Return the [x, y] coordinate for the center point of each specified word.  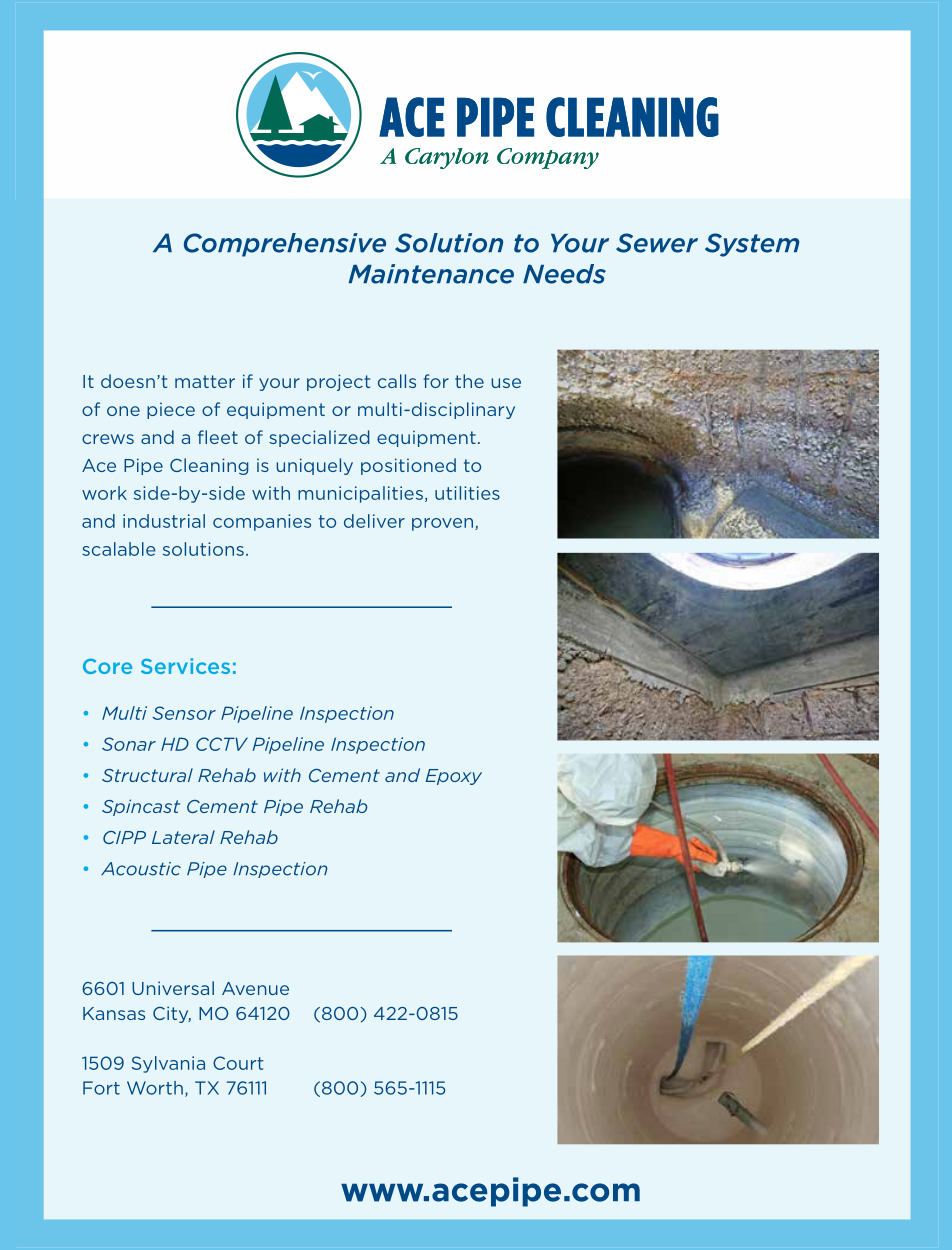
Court [238, 1063]
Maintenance [431, 274]
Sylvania [168, 1064]
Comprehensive [285, 245]
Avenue [255, 988]
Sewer [657, 243]
